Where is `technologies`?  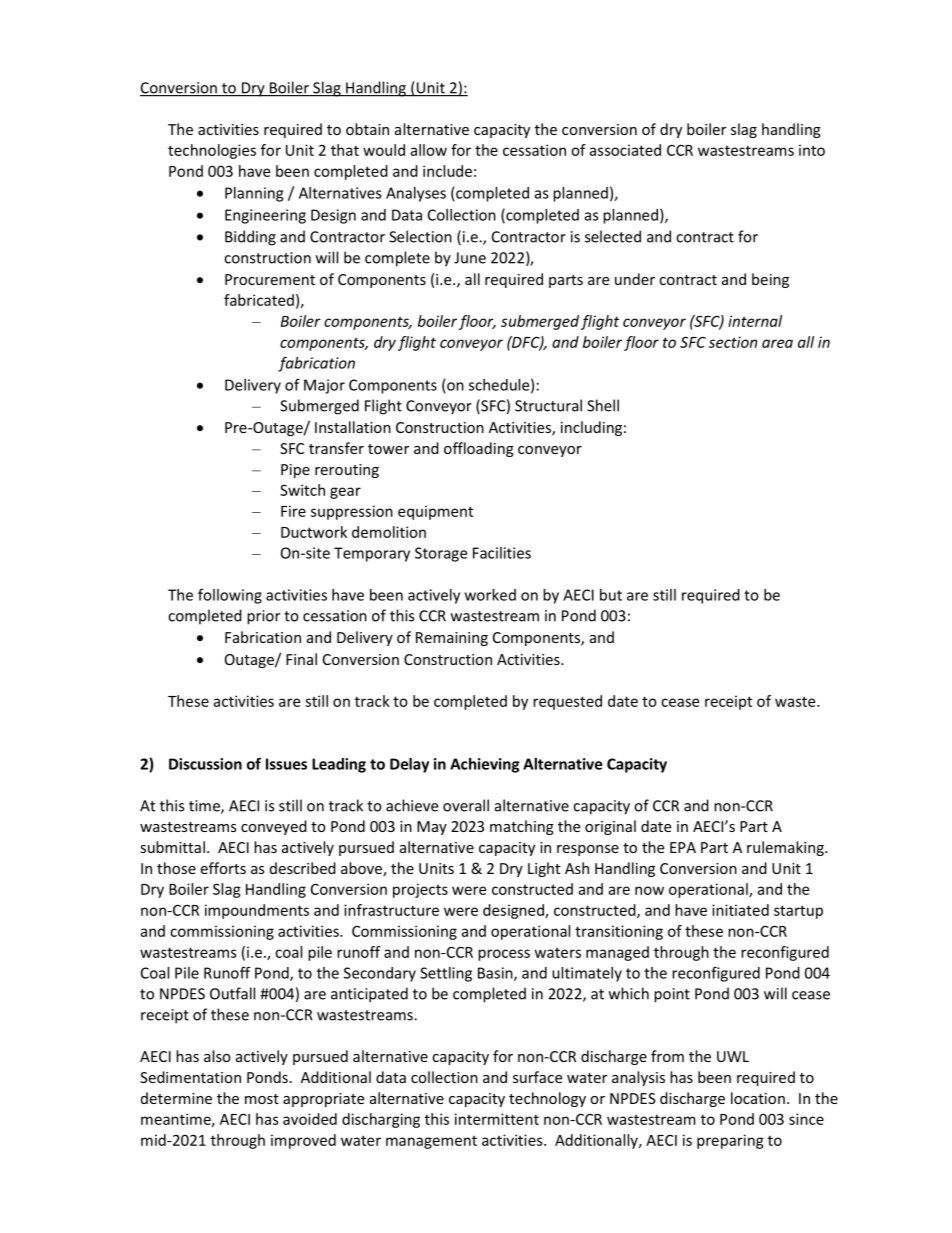
technologies is located at coordinates (212, 151).
